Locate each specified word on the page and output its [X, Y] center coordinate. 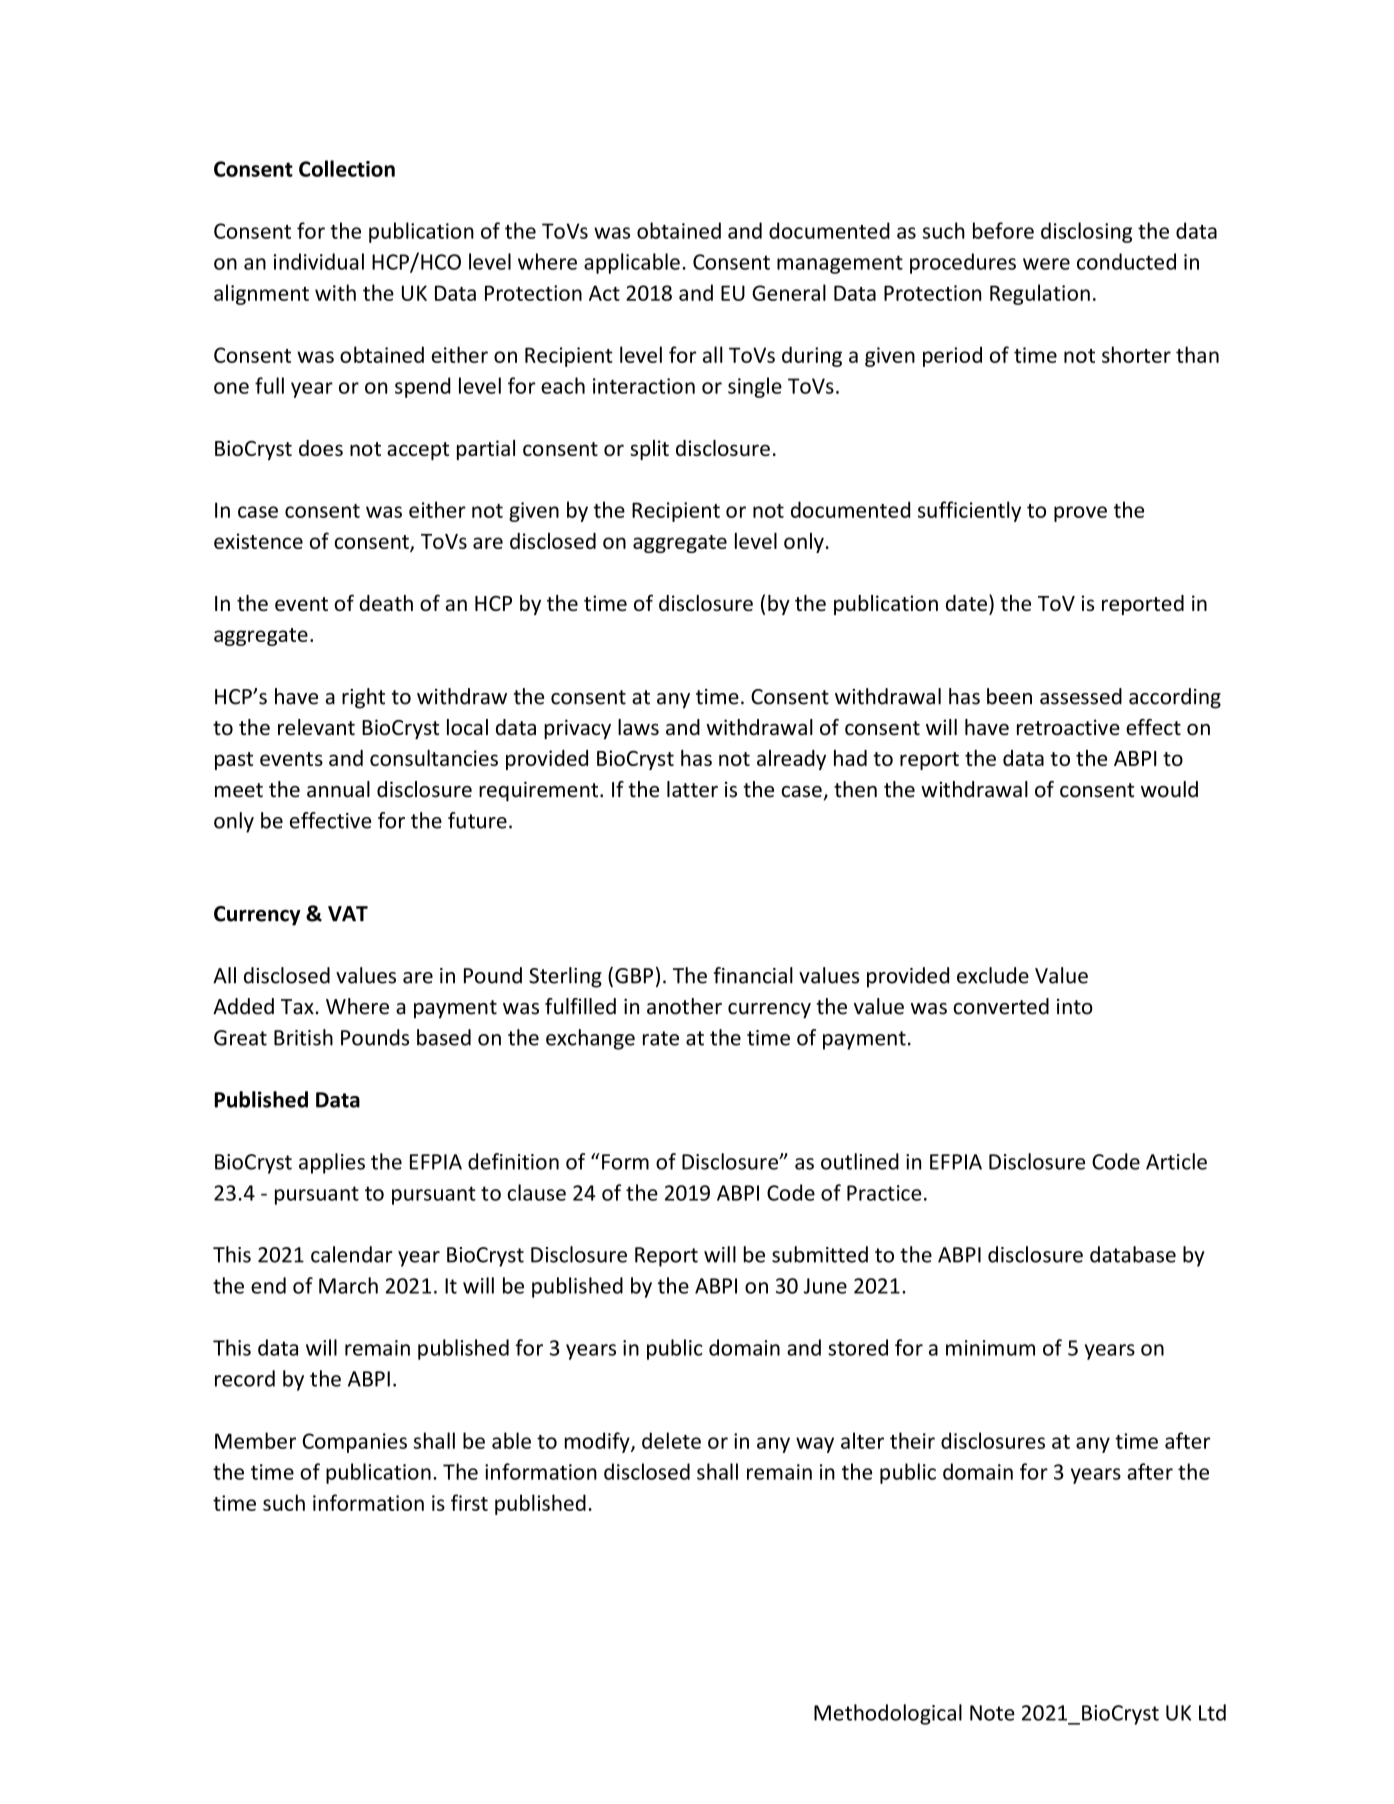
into [1075, 1007]
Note [992, 1713]
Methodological [888, 1714]
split [649, 450]
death [386, 603]
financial [753, 975]
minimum [990, 1348]
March [348, 1285]
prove [1080, 514]
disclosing [1086, 232]
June [825, 1286]
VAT [348, 914]
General [789, 292]
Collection [347, 168]
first [469, 1502]
